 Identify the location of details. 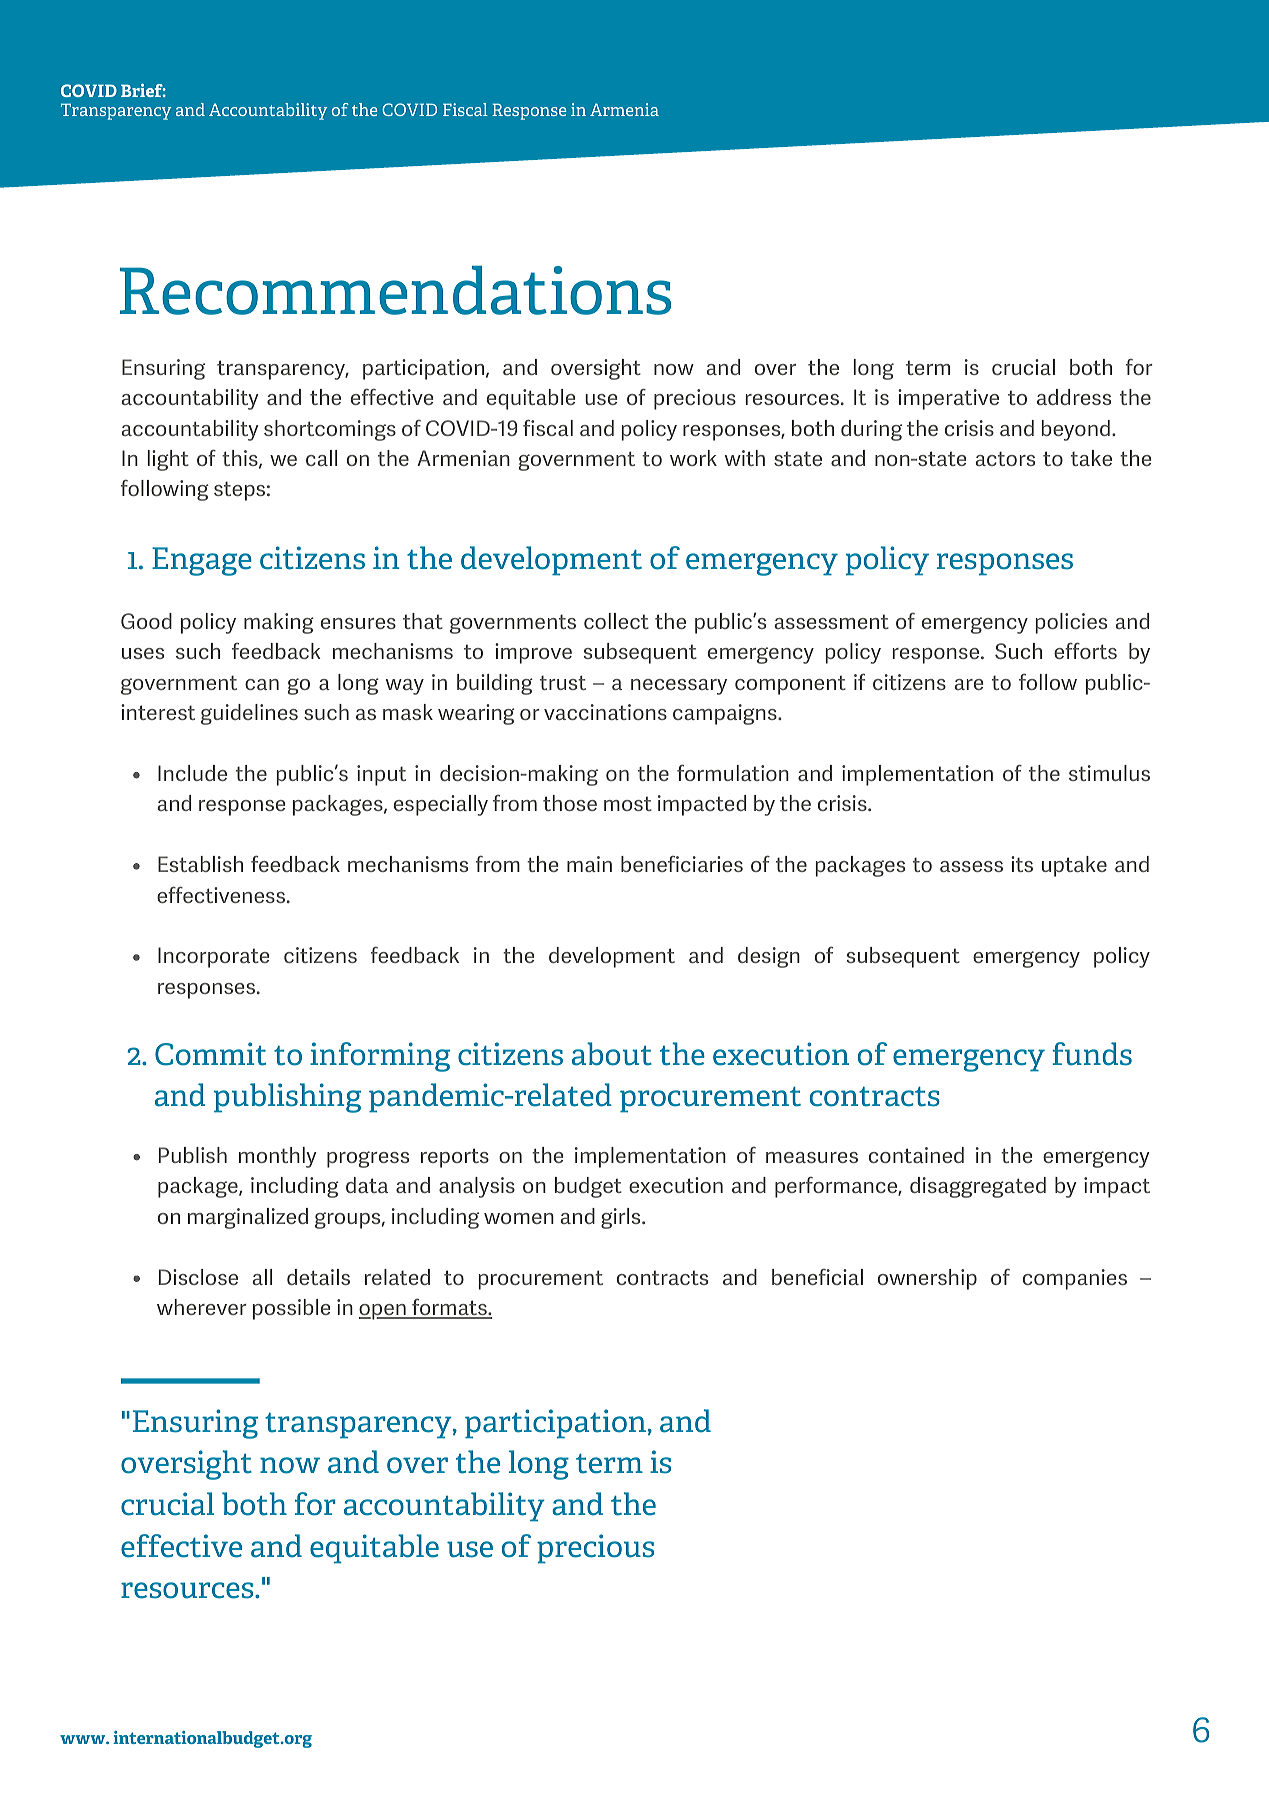
(318, 1277).
